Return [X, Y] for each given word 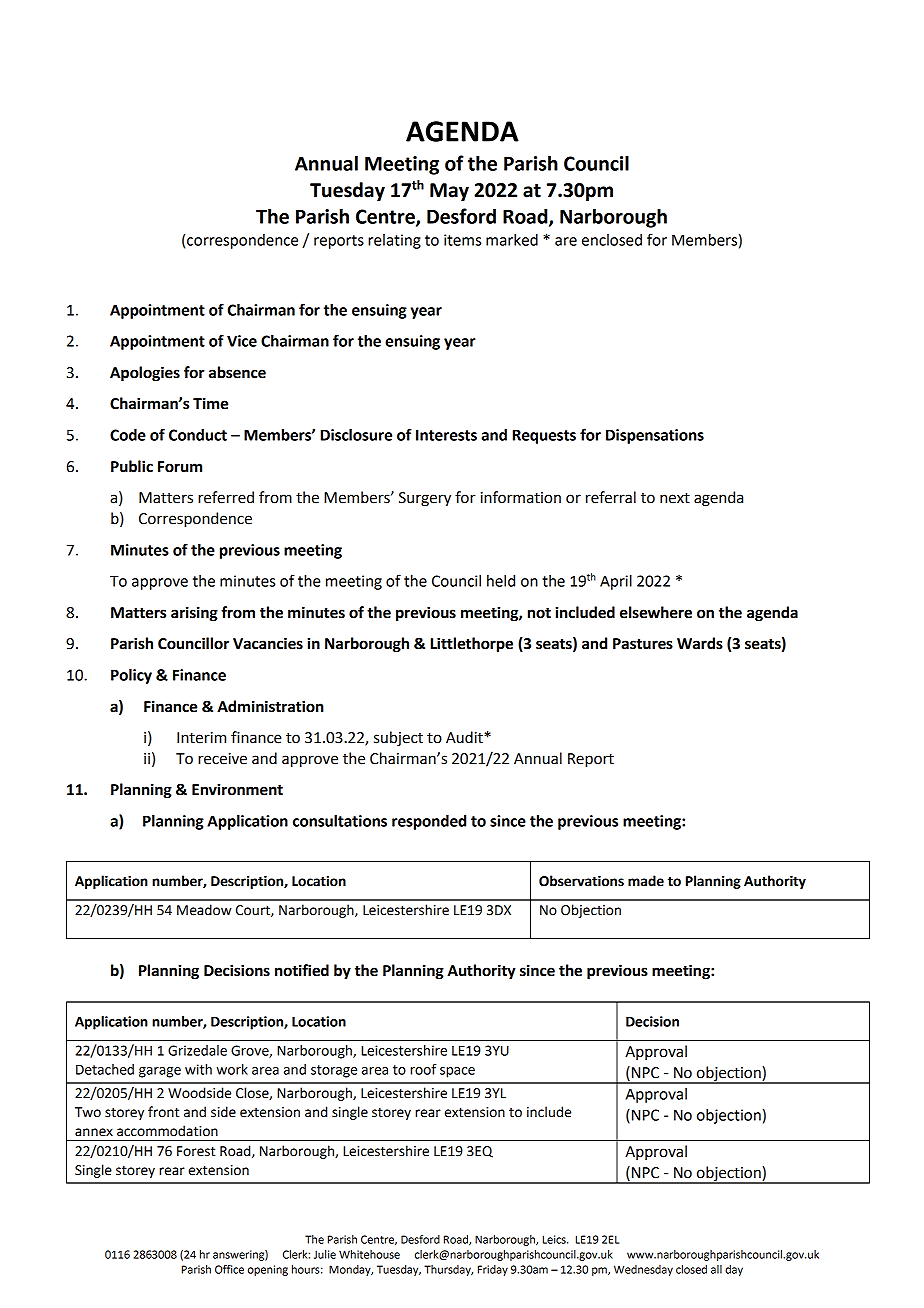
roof [423, 1069]
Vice [242, 341]
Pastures [643, 644]
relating [394, 241]
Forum [180, 467]
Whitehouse [369, 1254]
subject [398, 739]
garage [160, 1072]
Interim [201, 738]
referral [611, 497]
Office [229, 1269]
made [646, 881]
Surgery [425, 499]
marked [512, 240]
